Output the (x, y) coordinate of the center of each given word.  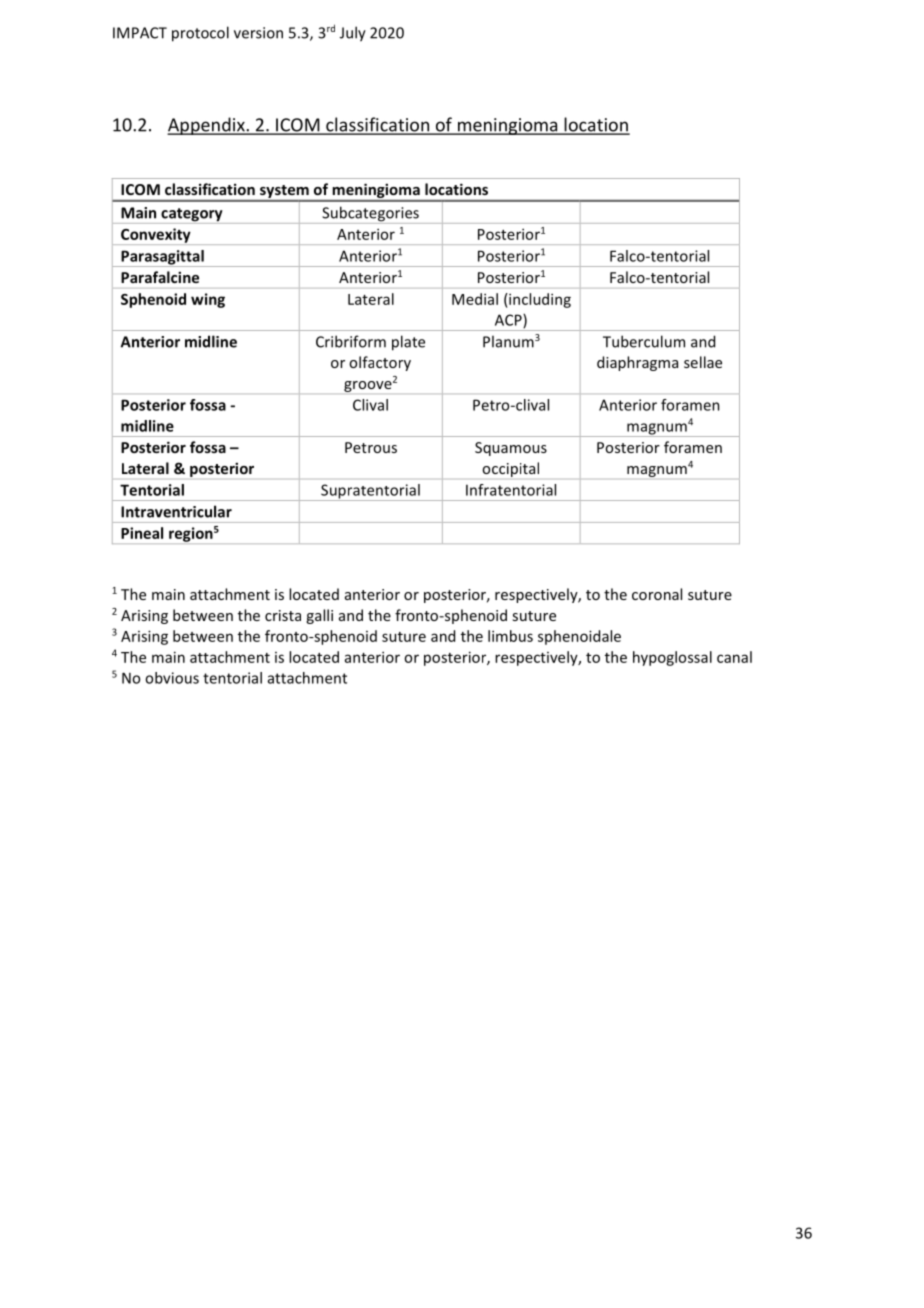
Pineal (142, 533)
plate (408, 343)
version (258, 33)
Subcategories (370, 215)
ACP (509, 321)
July (353, 34)
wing (208, 300)
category (192, 216)
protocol (200, 34)
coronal (657, 594)
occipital (510, 469)
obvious (172, 678)
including (539, 300)
